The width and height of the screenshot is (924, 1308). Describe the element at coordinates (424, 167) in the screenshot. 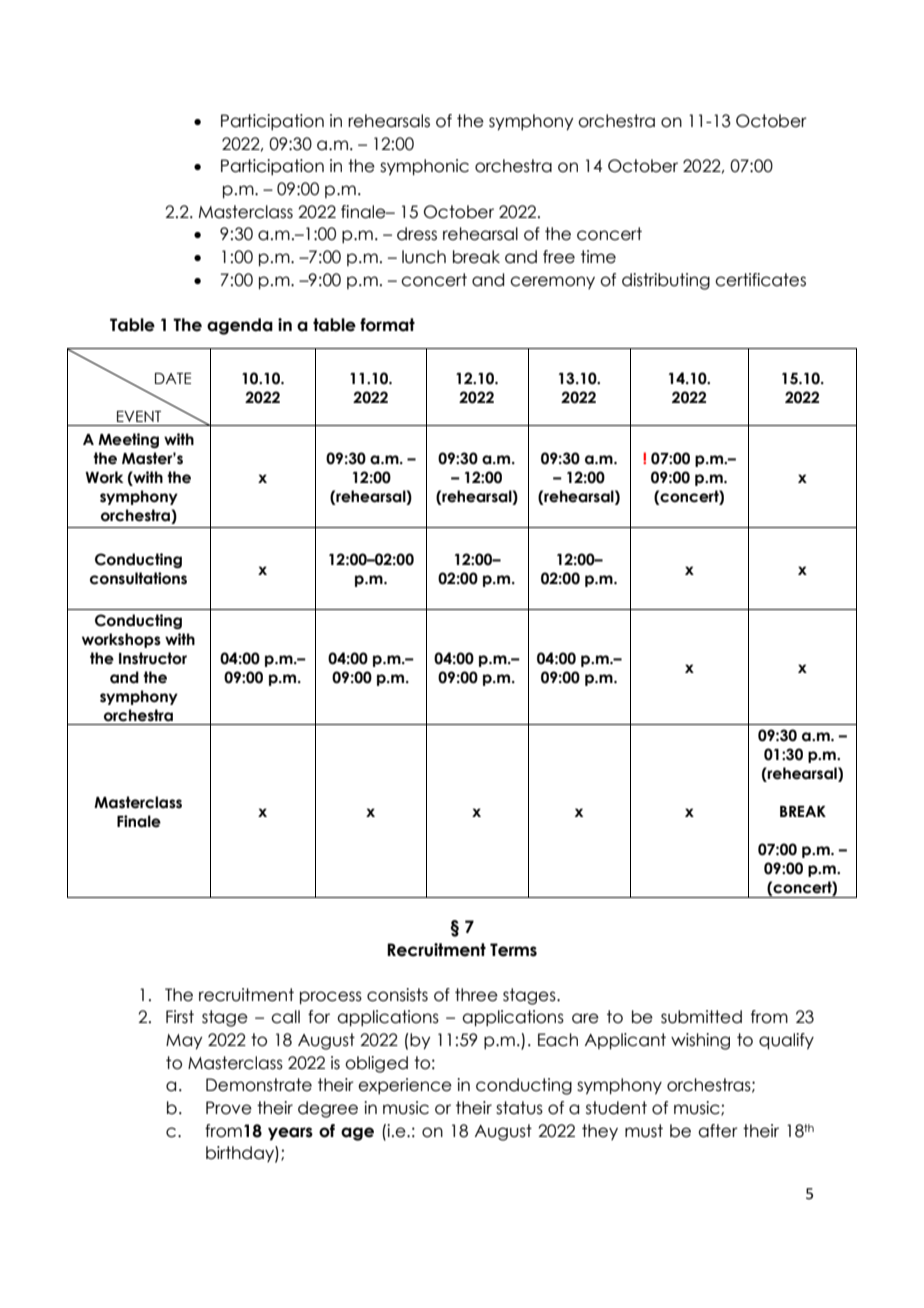

I see `symphonic` at that location.
